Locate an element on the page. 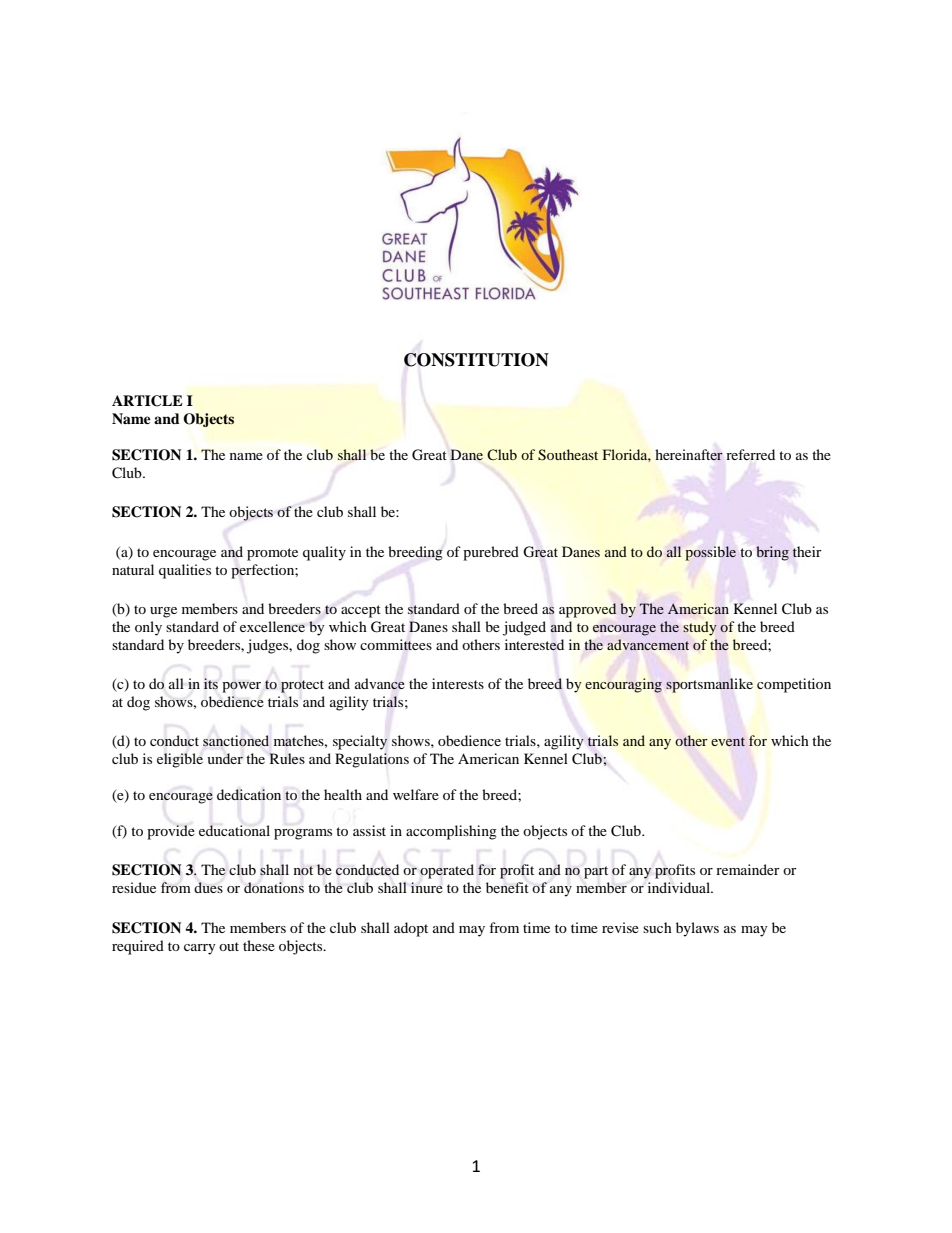 The image size is (952, 1233). Regulations is located at coordinates (372, 760).
